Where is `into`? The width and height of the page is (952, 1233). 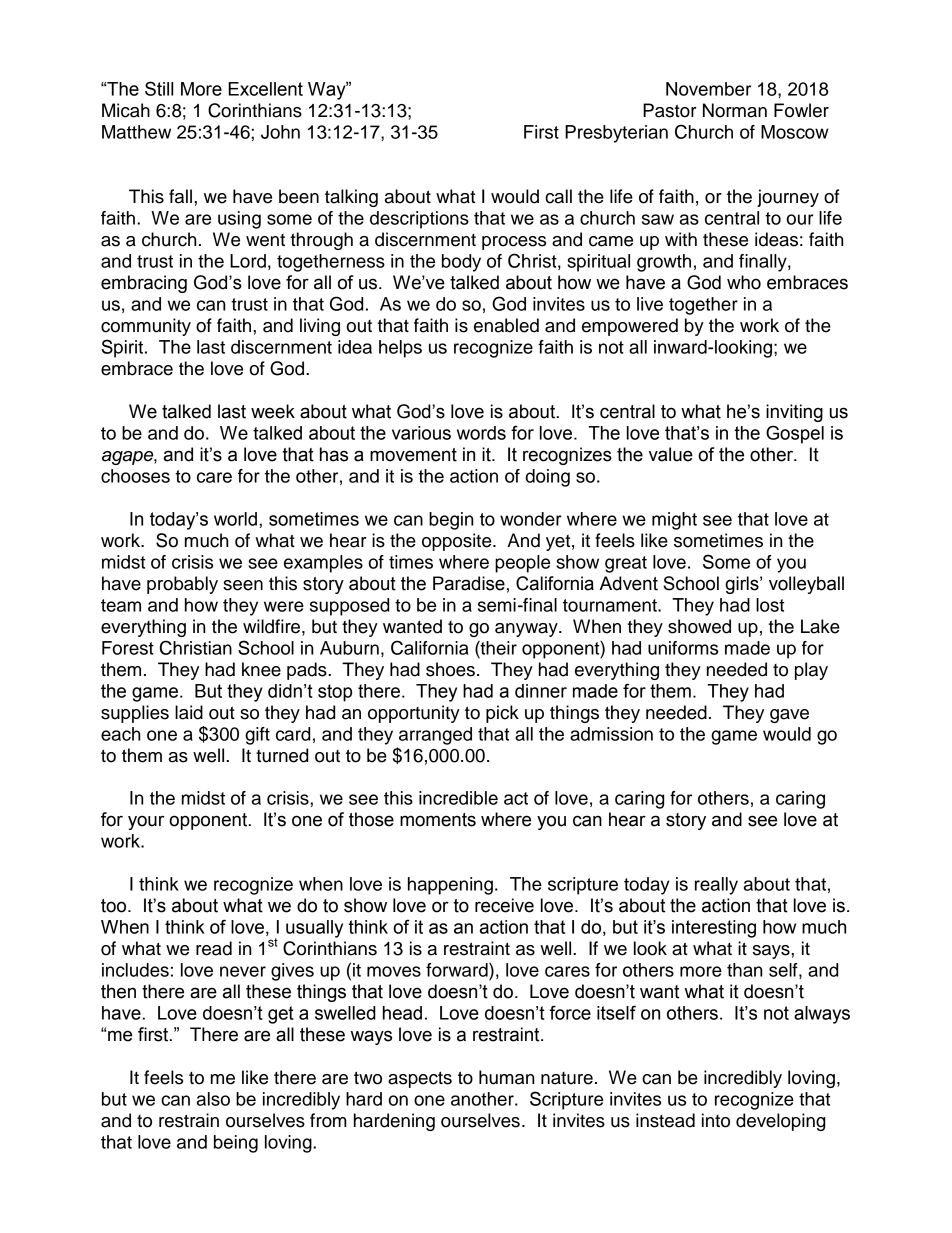
into is located at coordinates (716, 1120).
